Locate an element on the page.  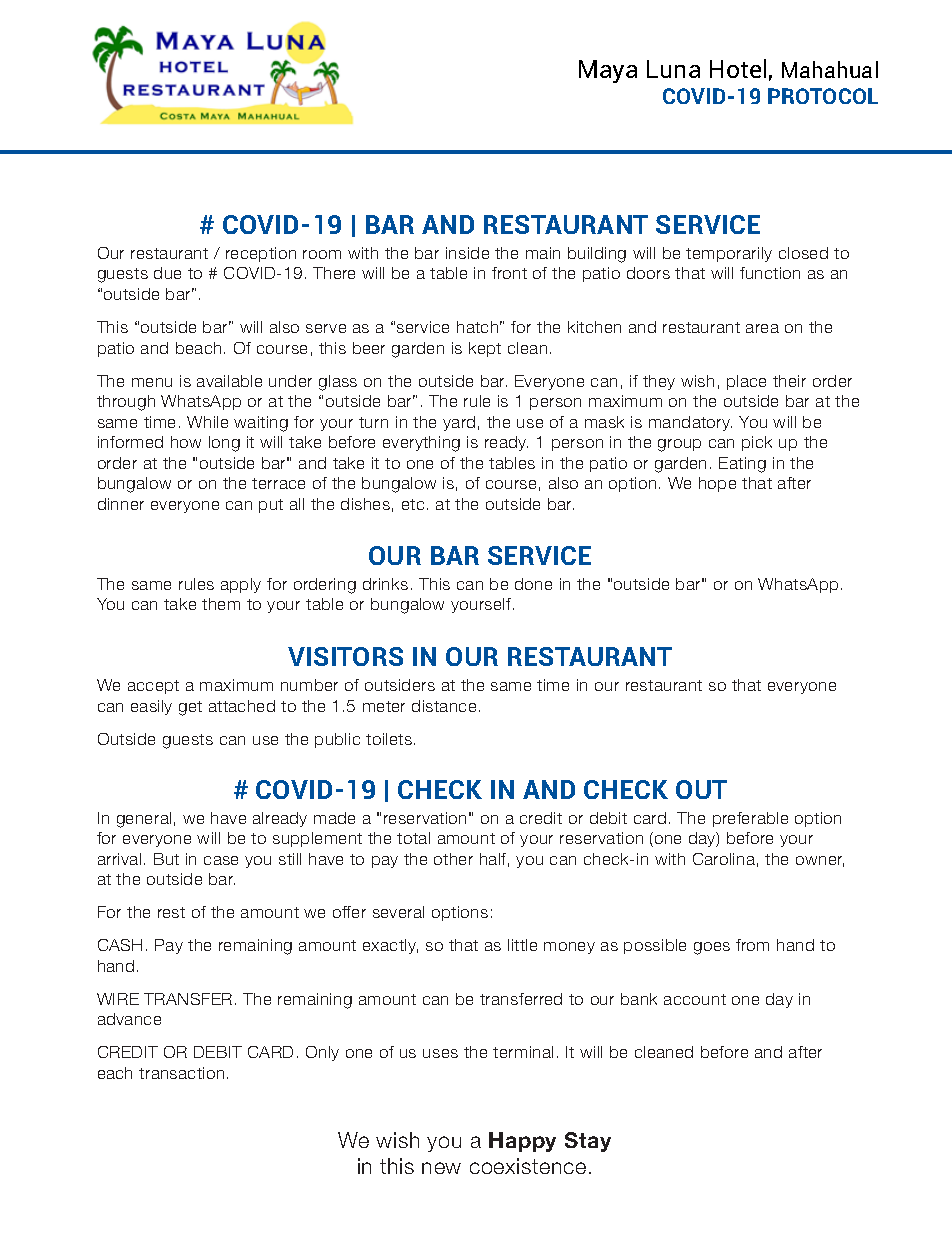
them is located at coordinates (221, 604).
